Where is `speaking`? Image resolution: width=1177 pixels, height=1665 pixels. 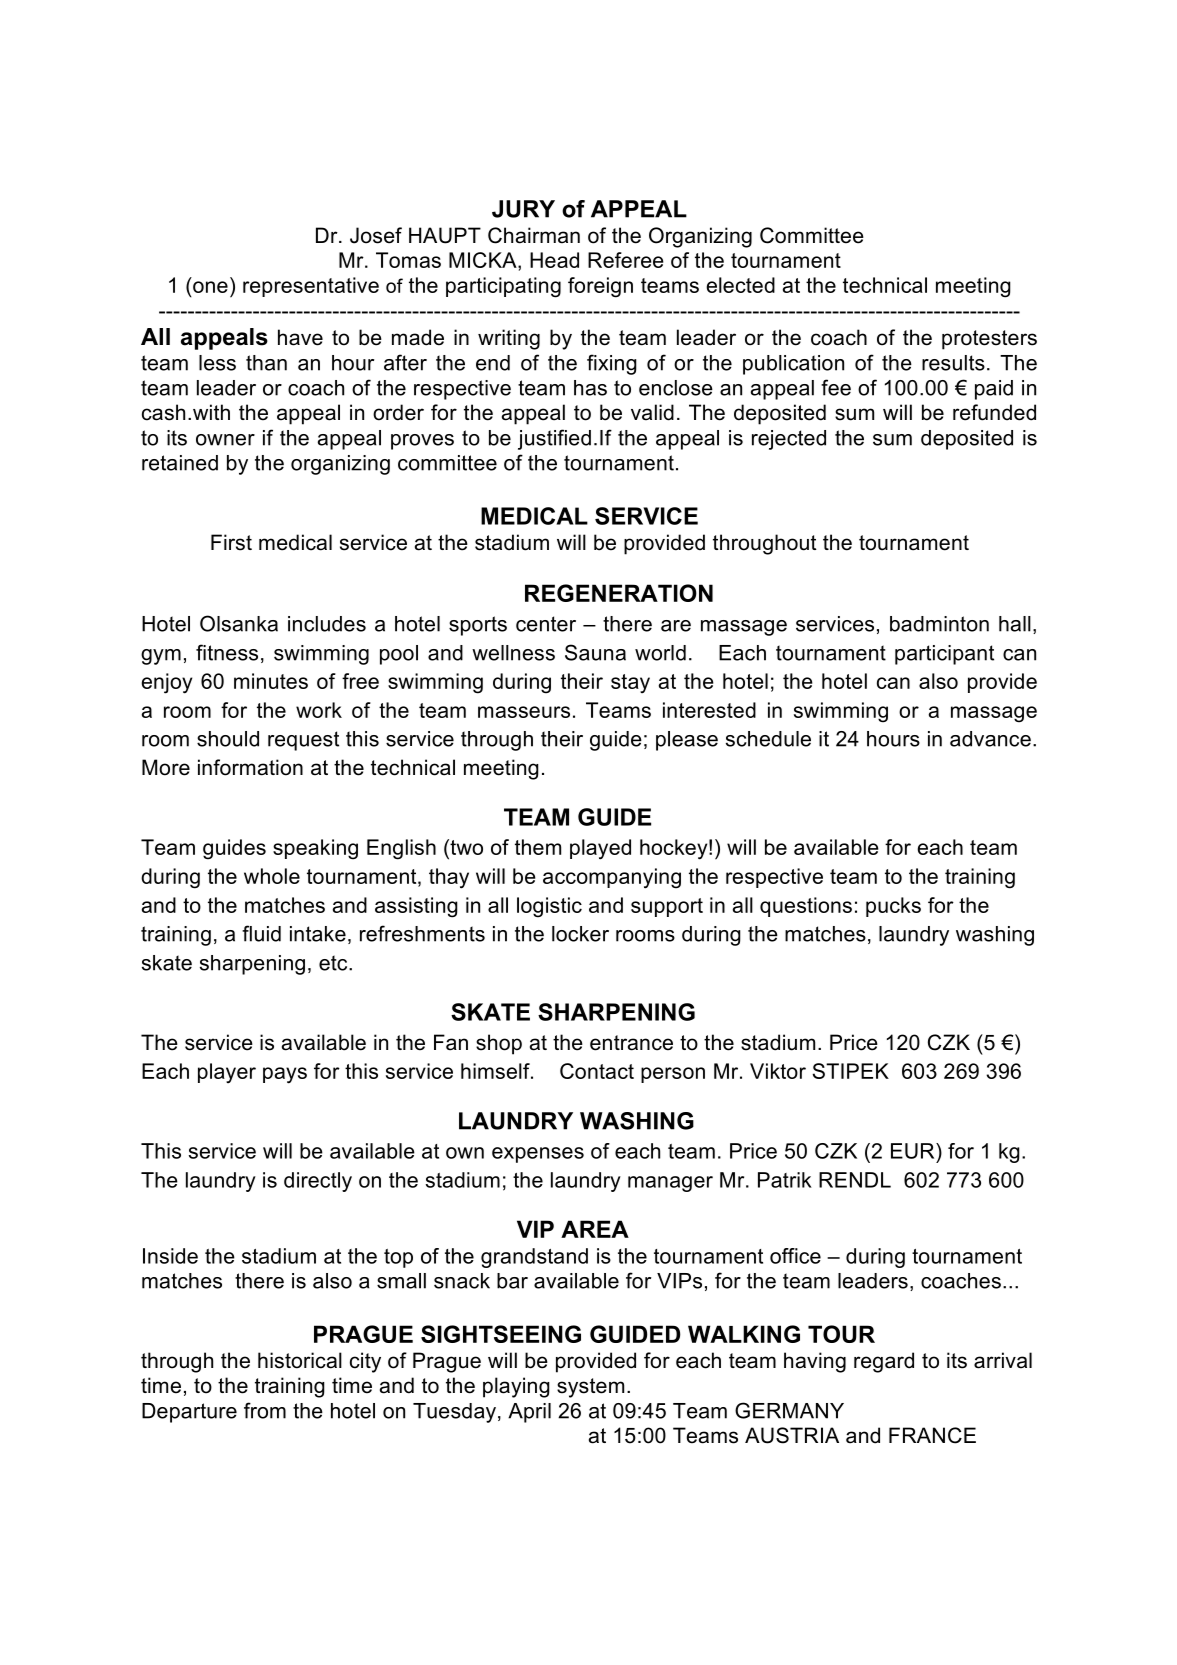 speaking is located at coordinates (315, 849).
